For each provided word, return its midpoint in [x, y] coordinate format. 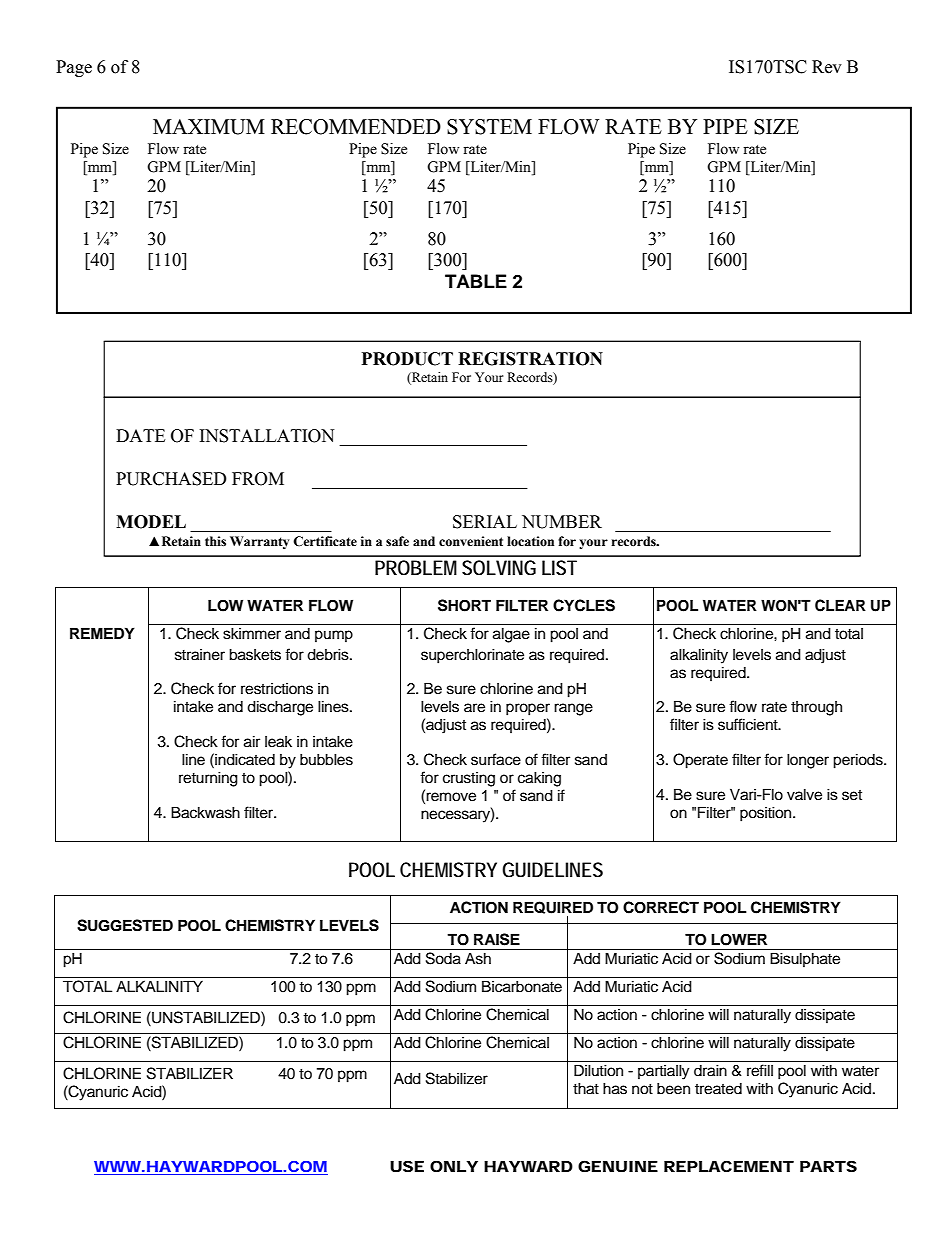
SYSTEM [489, 127]
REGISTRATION [530, 359]
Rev [827, 67]
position [767, 814]
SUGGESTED [125, 925]
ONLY [454, 1166]
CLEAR [840, 605]
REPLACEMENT [729, 1166]
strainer [200, 655]
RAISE [497, 939]
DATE [140, 435]
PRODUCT [407, 359]
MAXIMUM [209, 127]
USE [407, 1166]
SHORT [464, 605]
